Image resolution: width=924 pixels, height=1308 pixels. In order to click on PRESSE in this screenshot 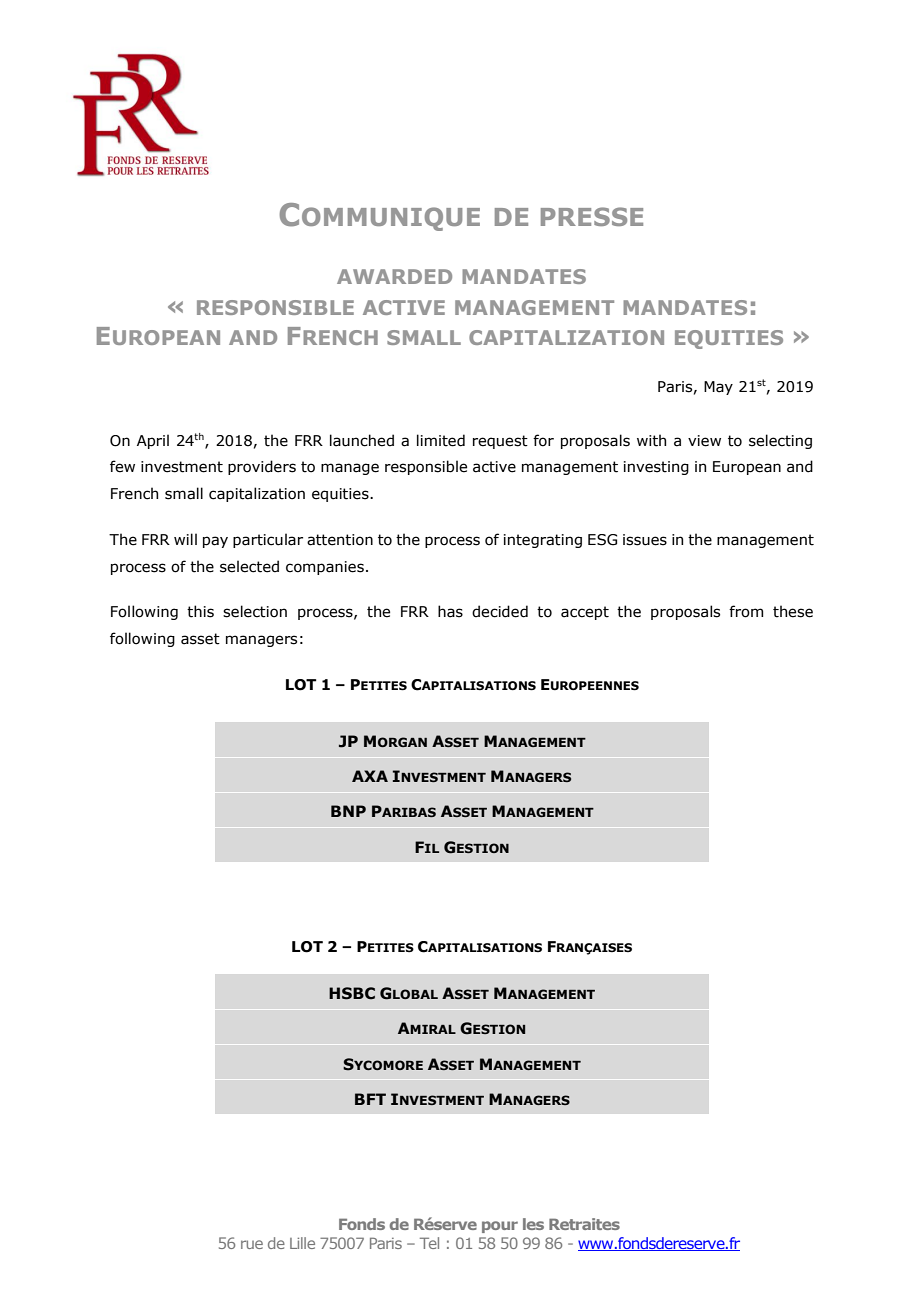, I will do `click(592, 216)`.
